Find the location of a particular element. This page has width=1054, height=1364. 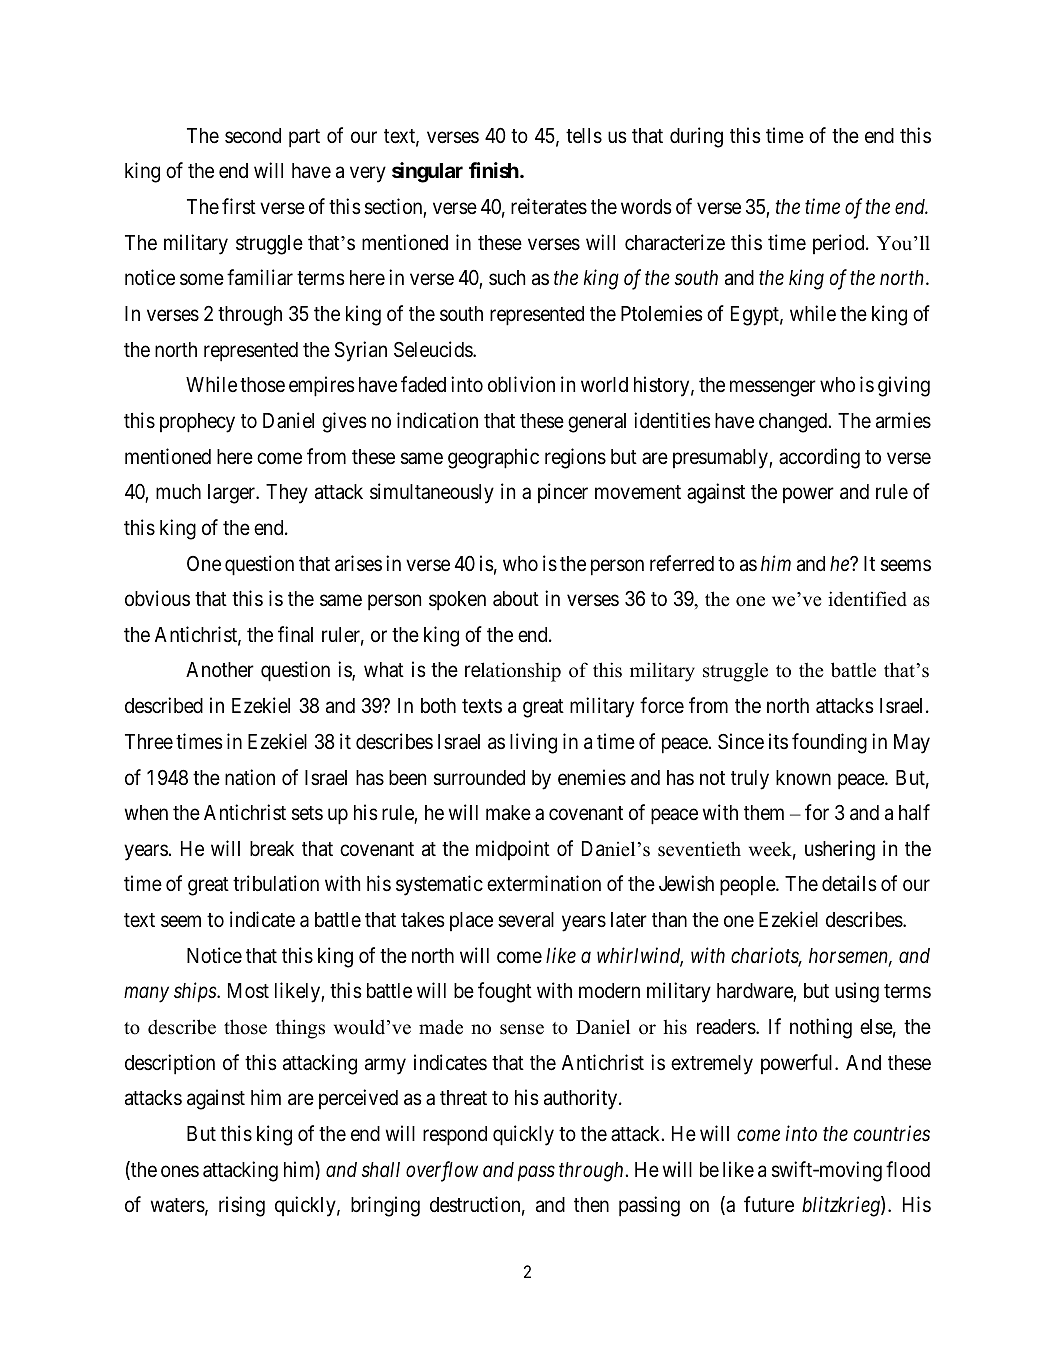

second is located at coordinates (253, 136).
